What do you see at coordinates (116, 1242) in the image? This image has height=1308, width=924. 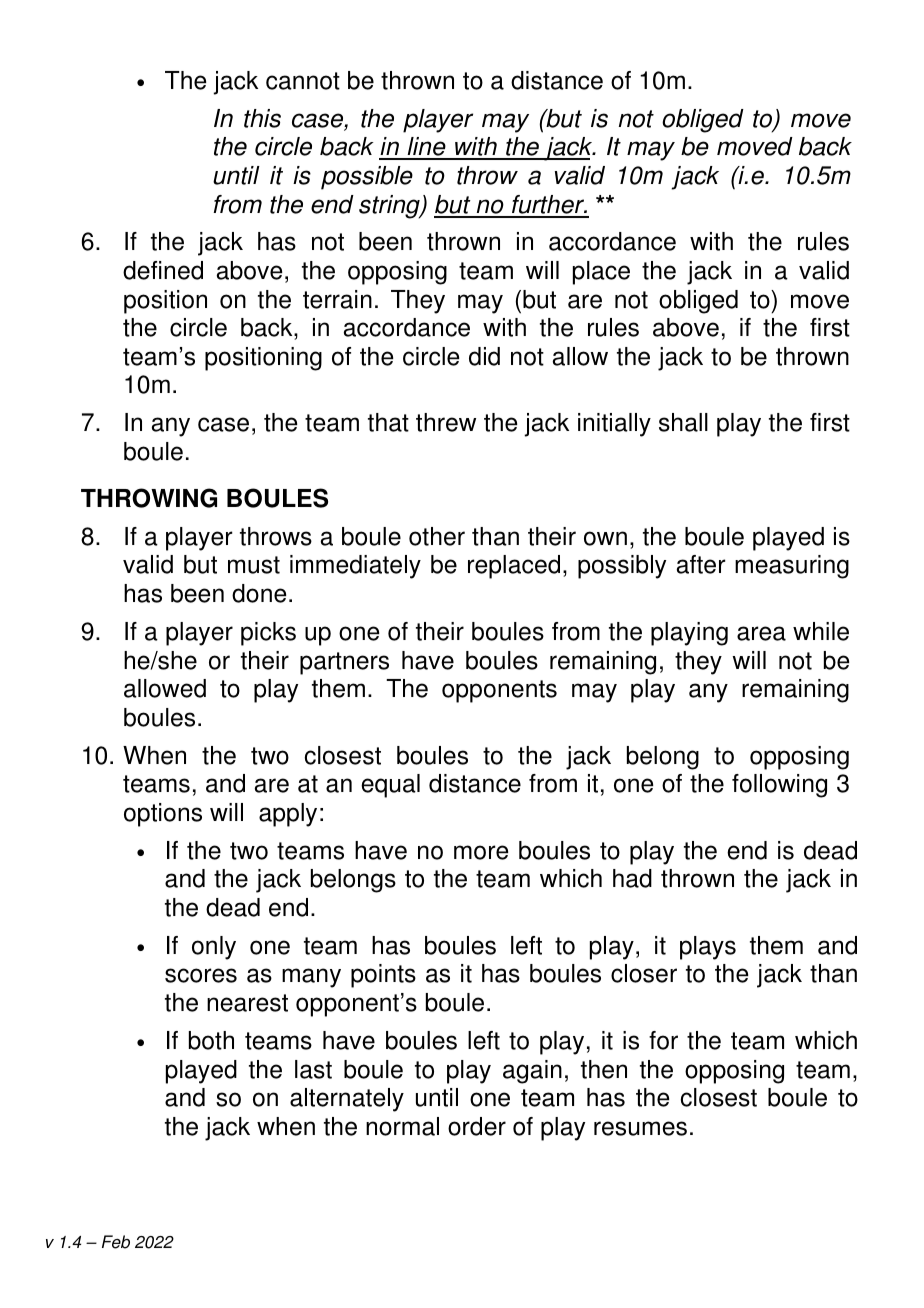 I see `Feb` at bounding box center [116, 1242].
